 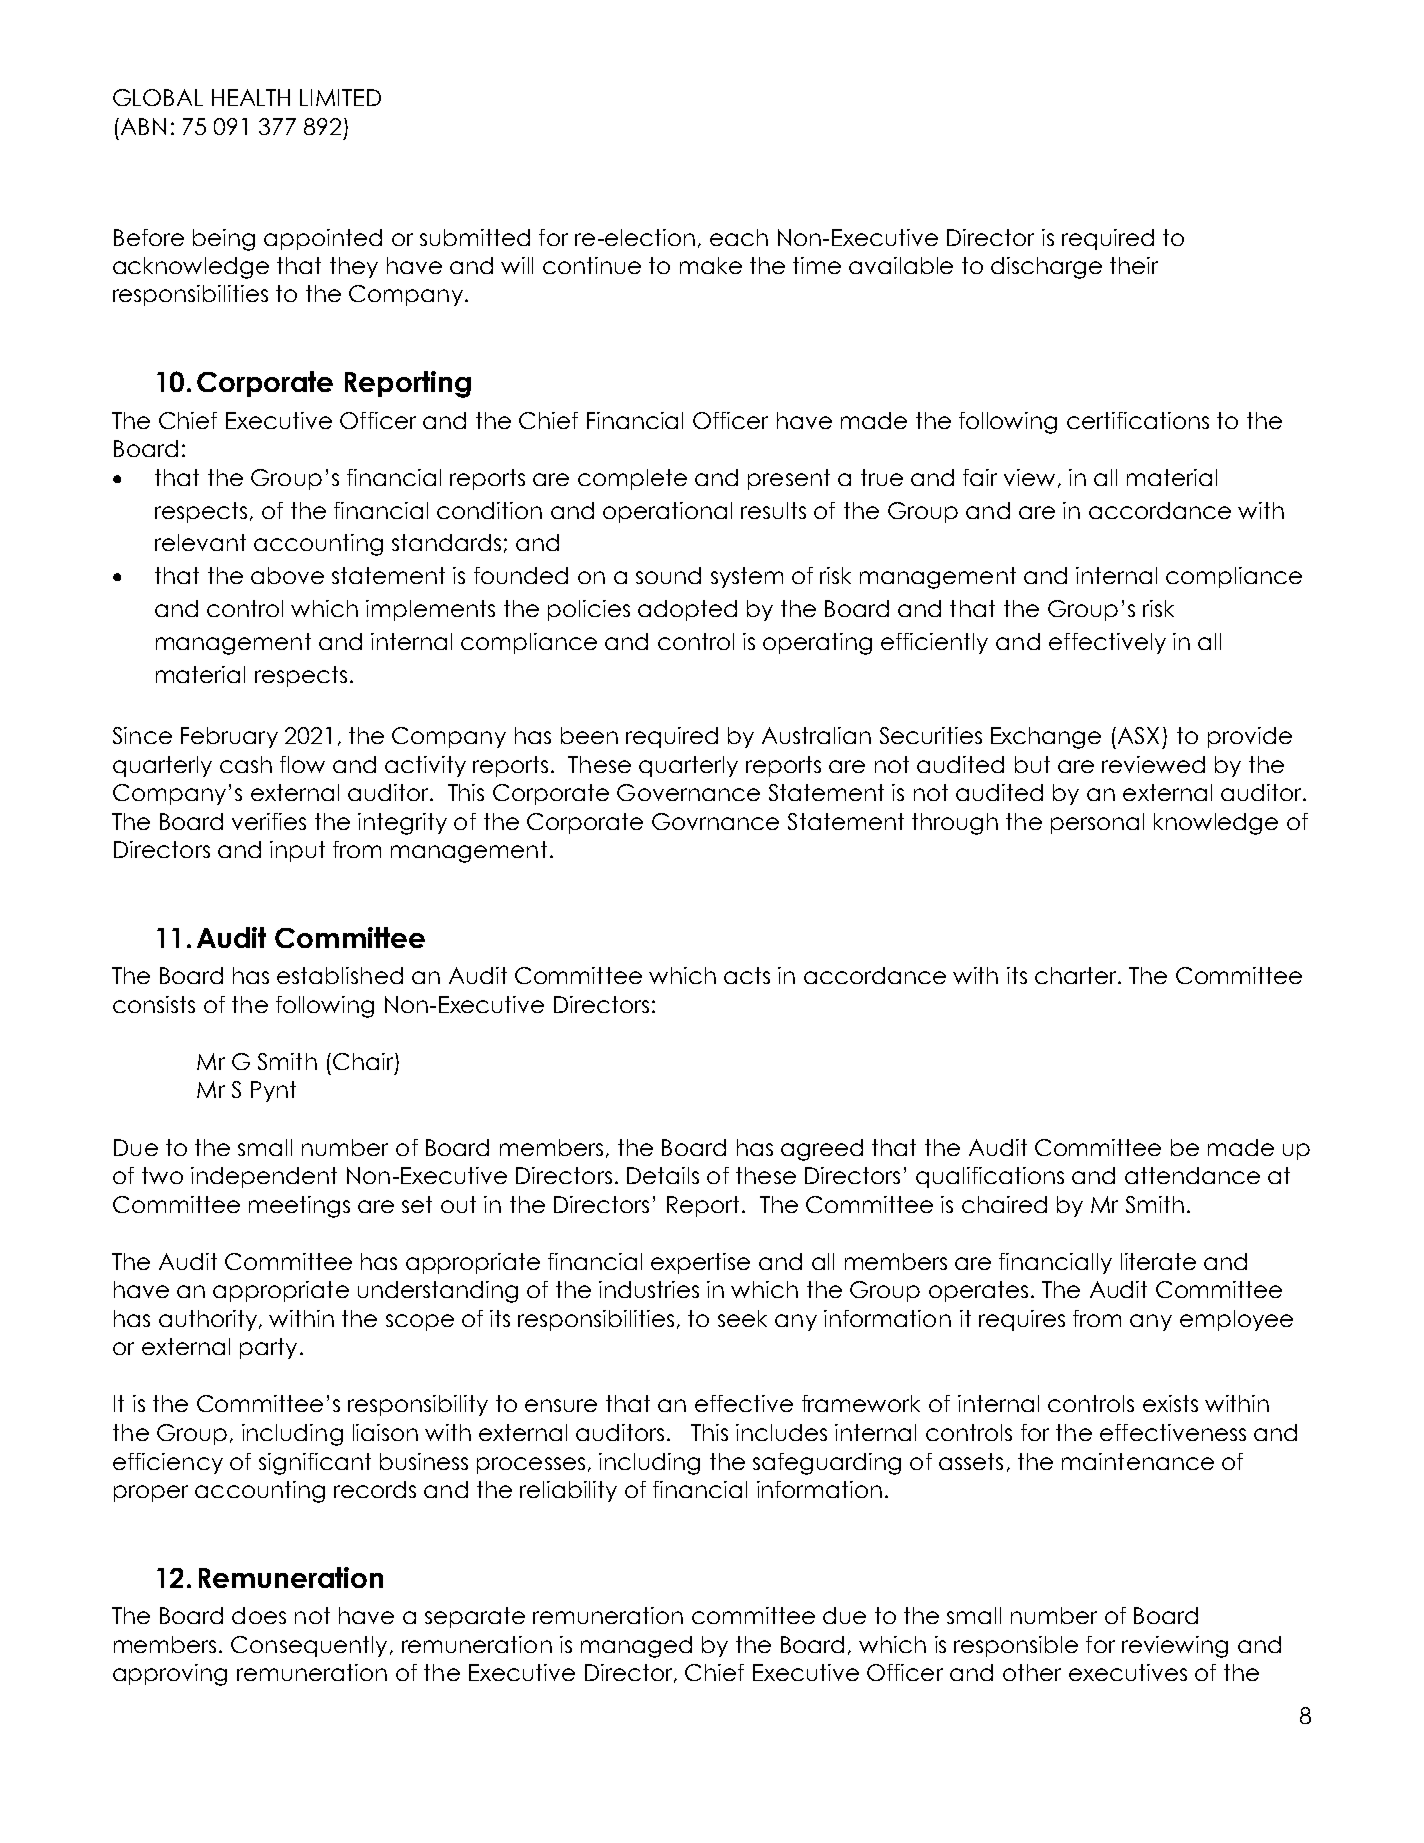 I want to click on Exchange, so click(x=1046, y=738).
